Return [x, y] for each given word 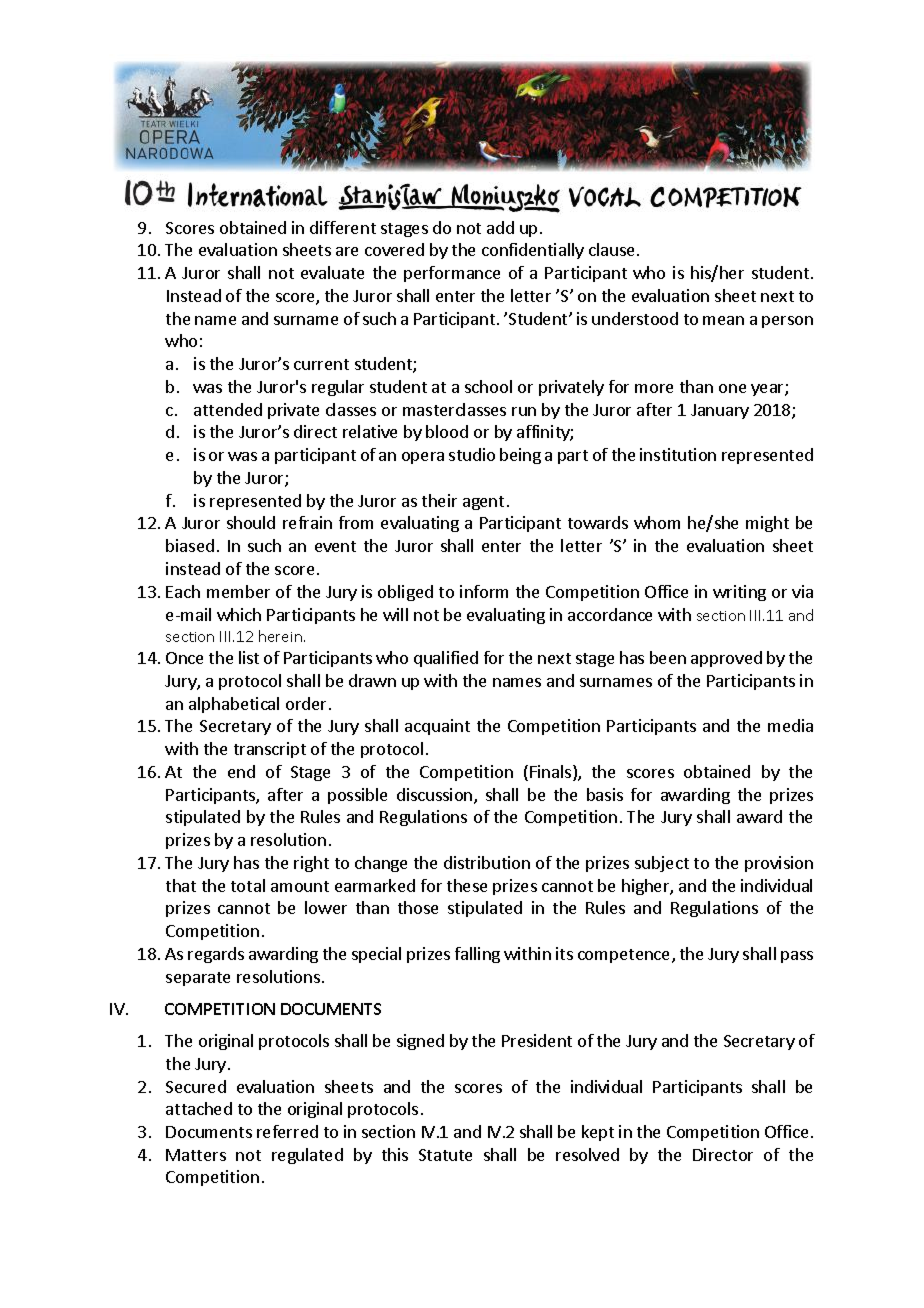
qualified [446, 659]
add [500, 227]
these [467, 885]
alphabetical [234, 705]
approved [726, 659]
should [251, 522]
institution [678, 454]
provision [779, 864]
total [248, 885]
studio [472, 454]
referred [287, 1131]
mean [723, 320]
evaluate [332, 272]
